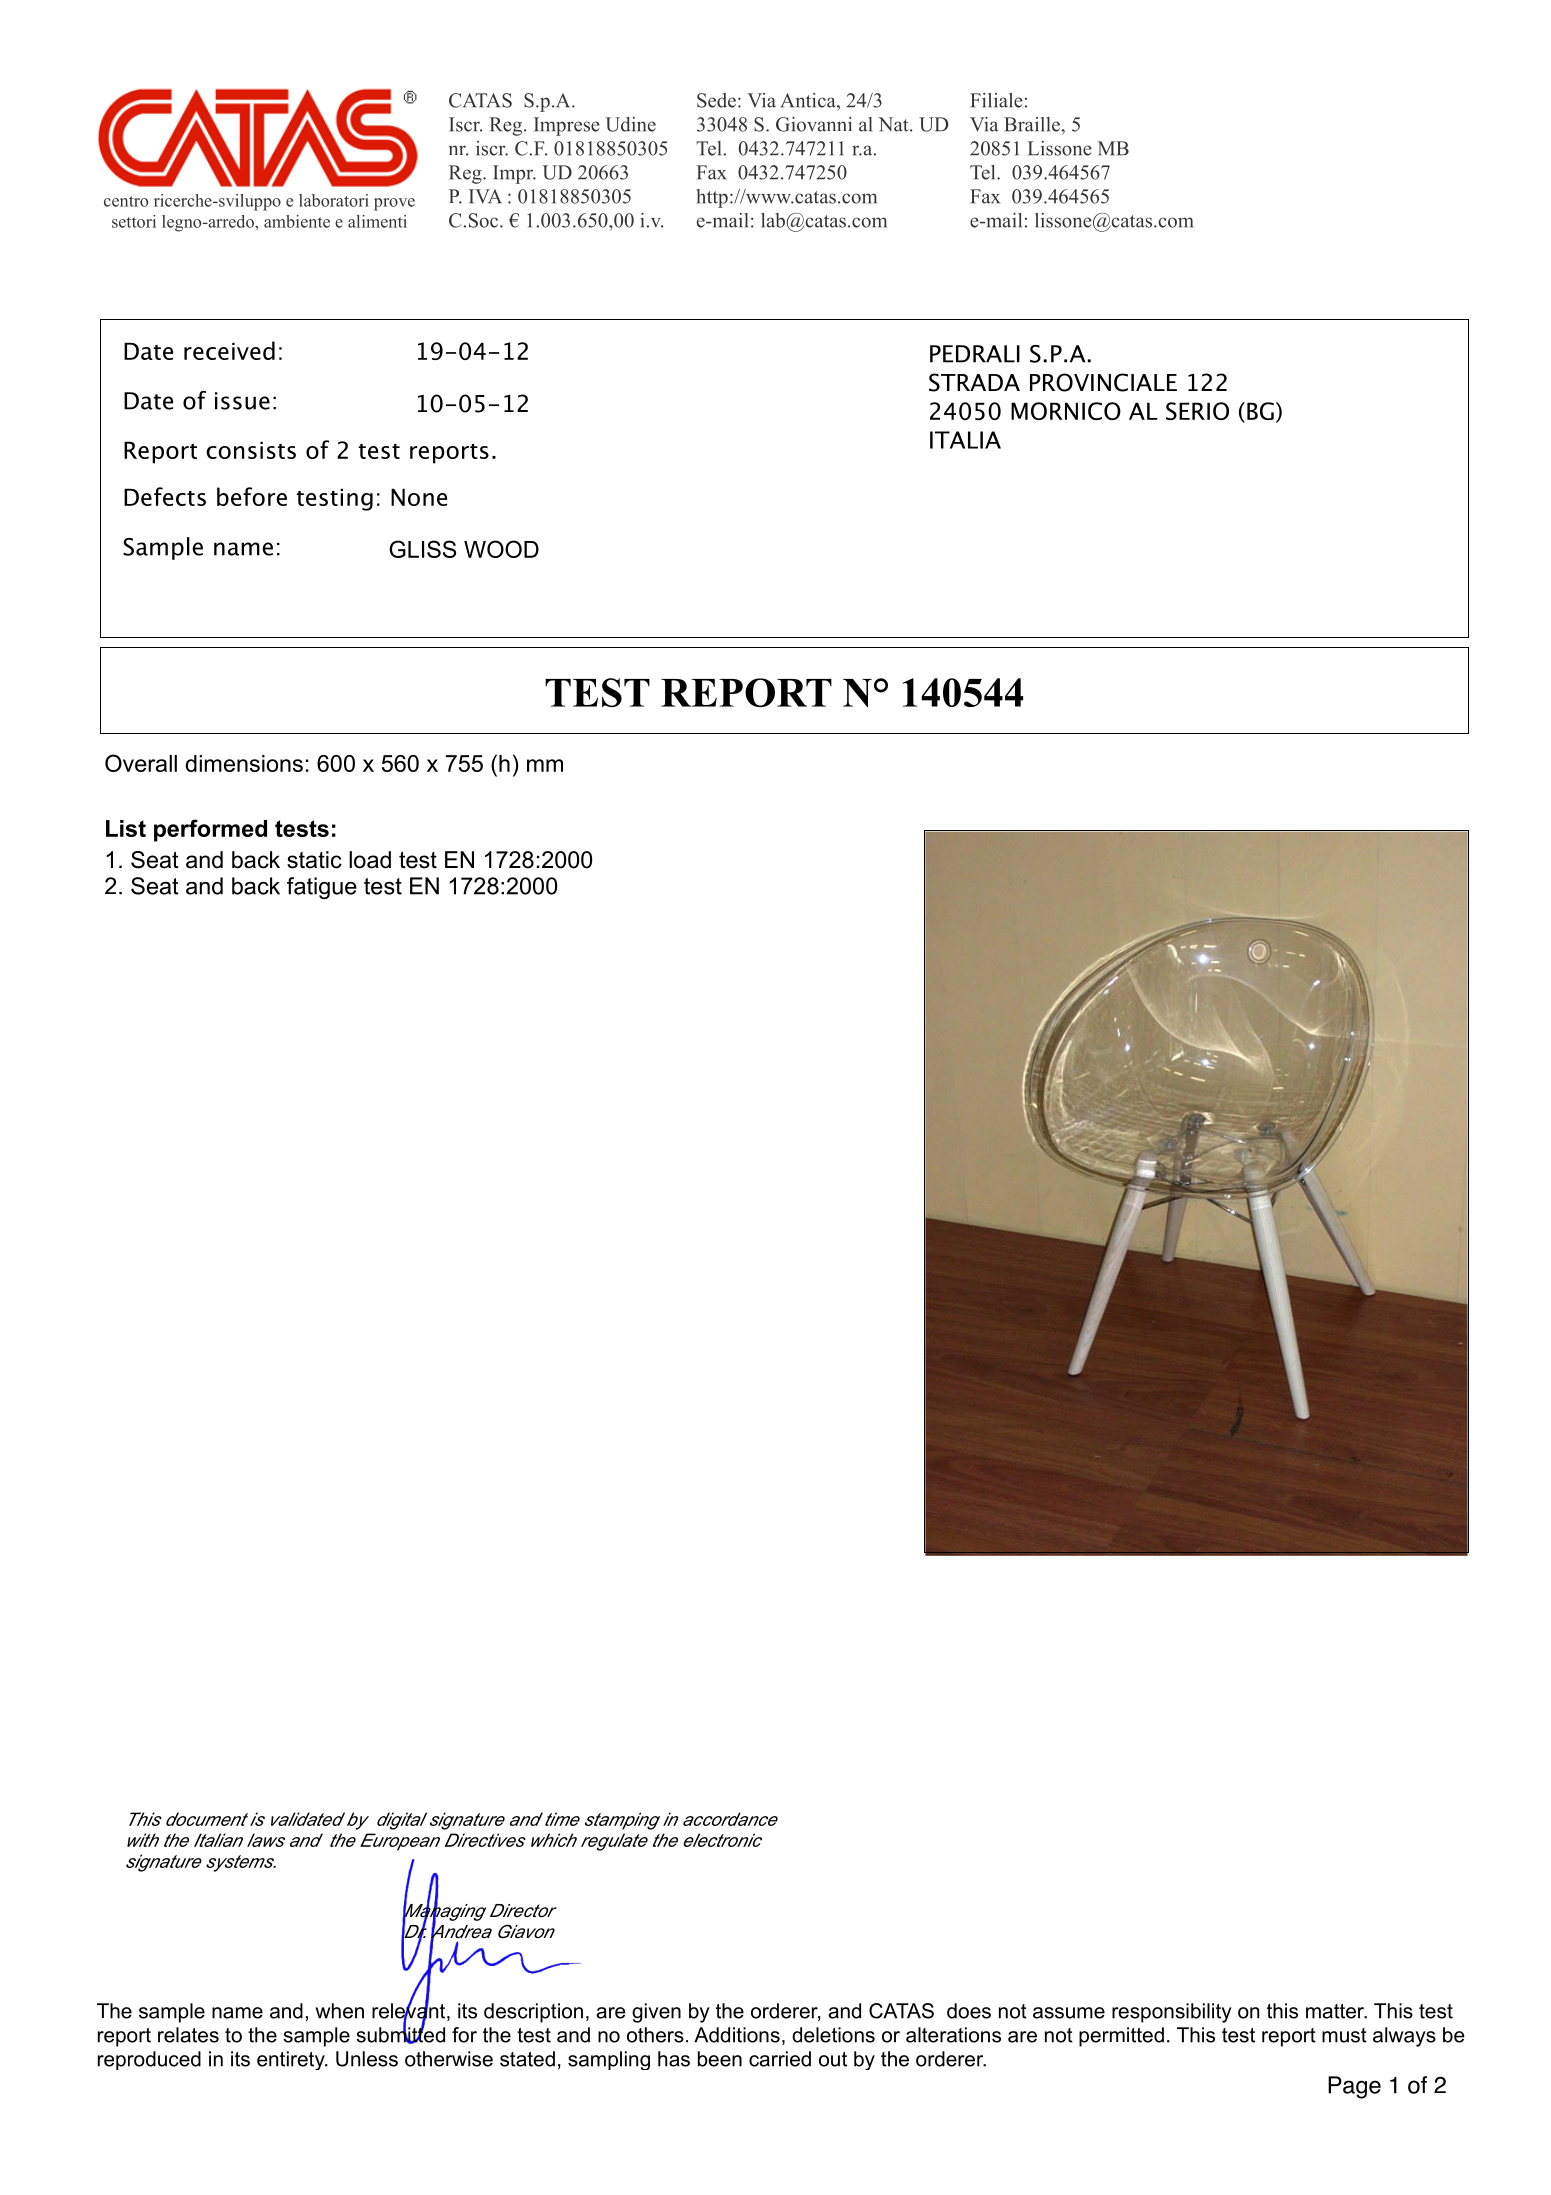  I want to click on entirety, so click(292, 2060).
